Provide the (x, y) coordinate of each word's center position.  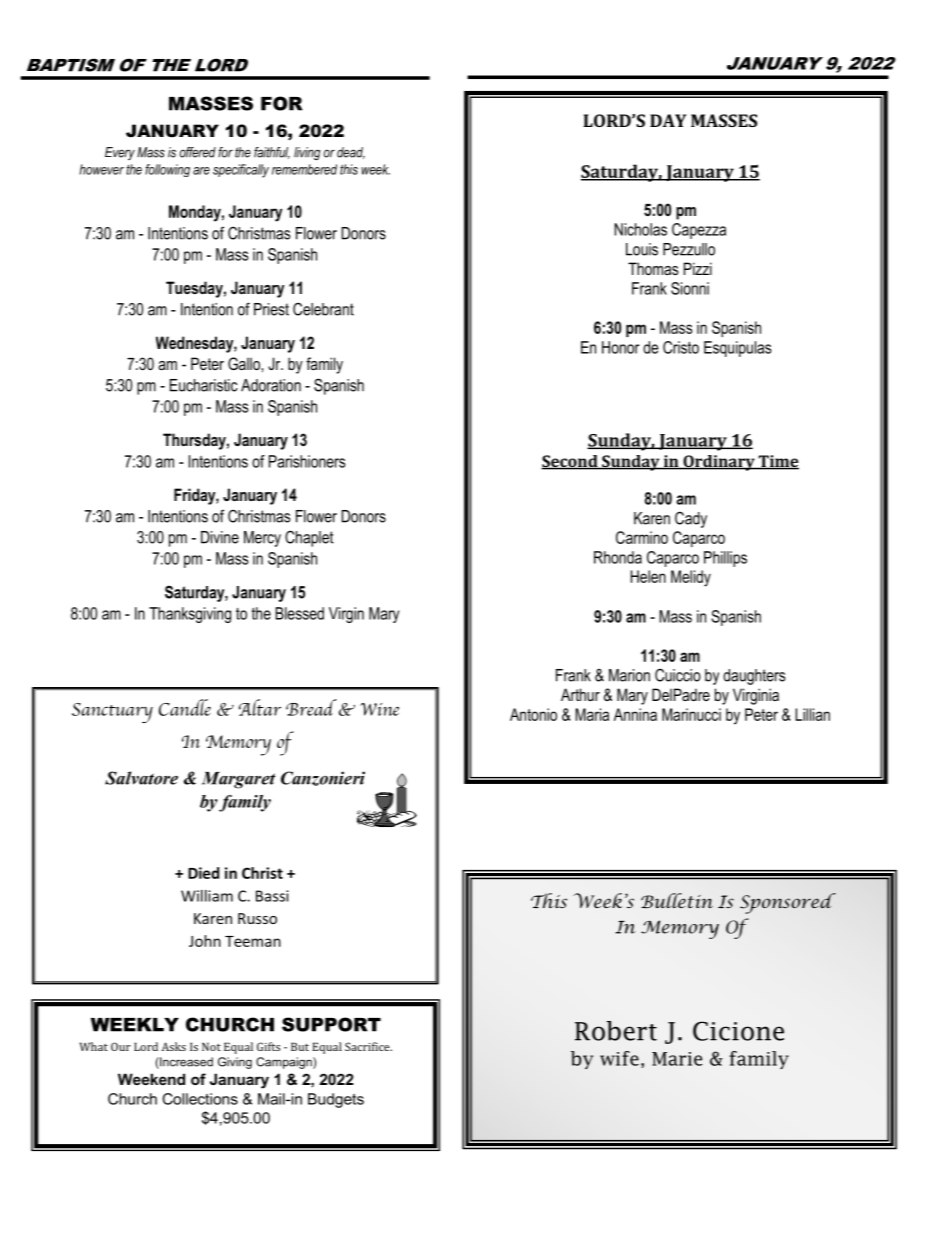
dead (351, 153)
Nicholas (640, 229)
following (167, 170)
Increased (185, 1063)
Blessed (299, 613)
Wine (379, 709)
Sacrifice (368, 1046)
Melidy (691, 578)
